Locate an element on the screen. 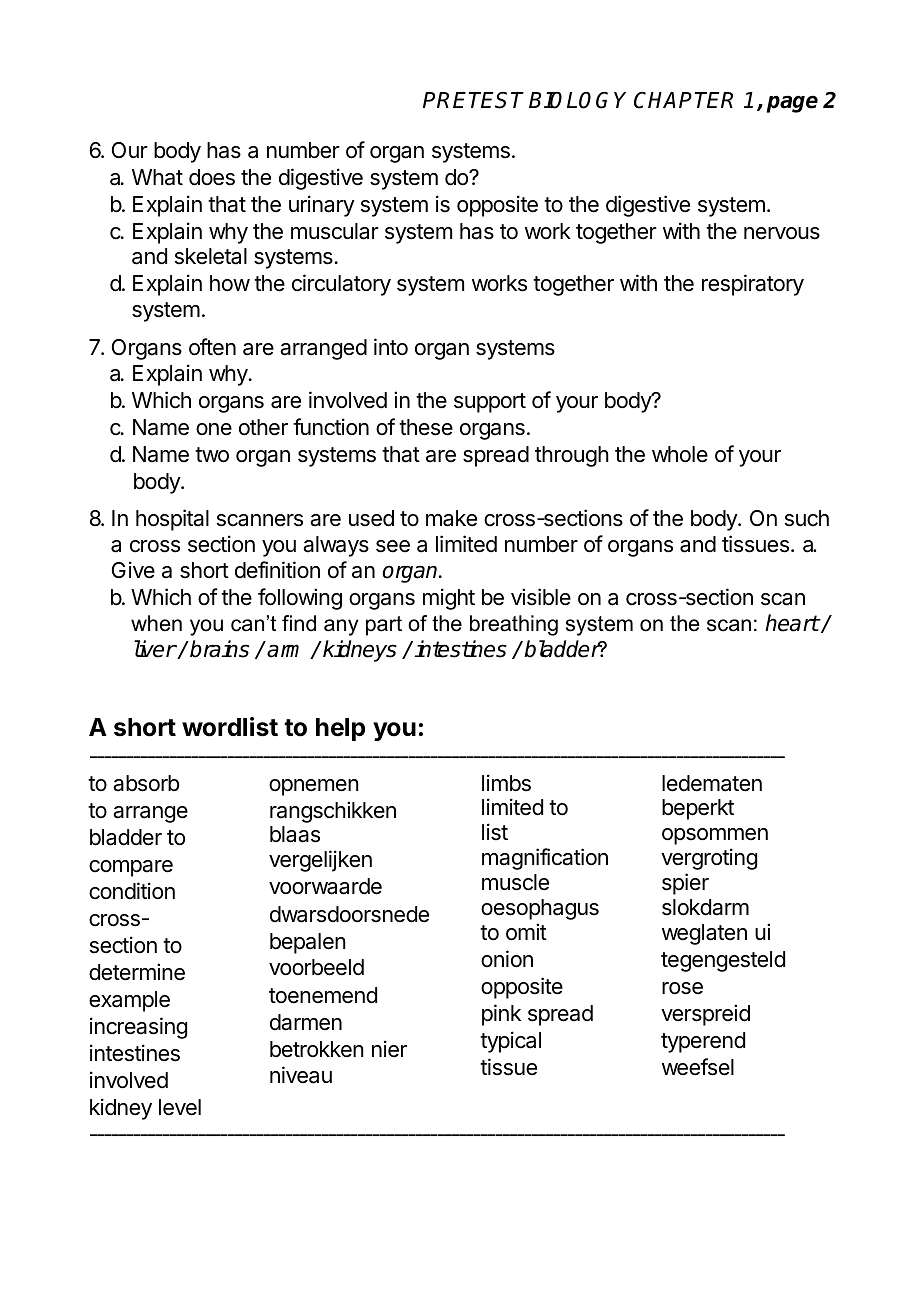 The width and height of the screenshot is (924, 1309). when is located at coordinates (156, 623).
